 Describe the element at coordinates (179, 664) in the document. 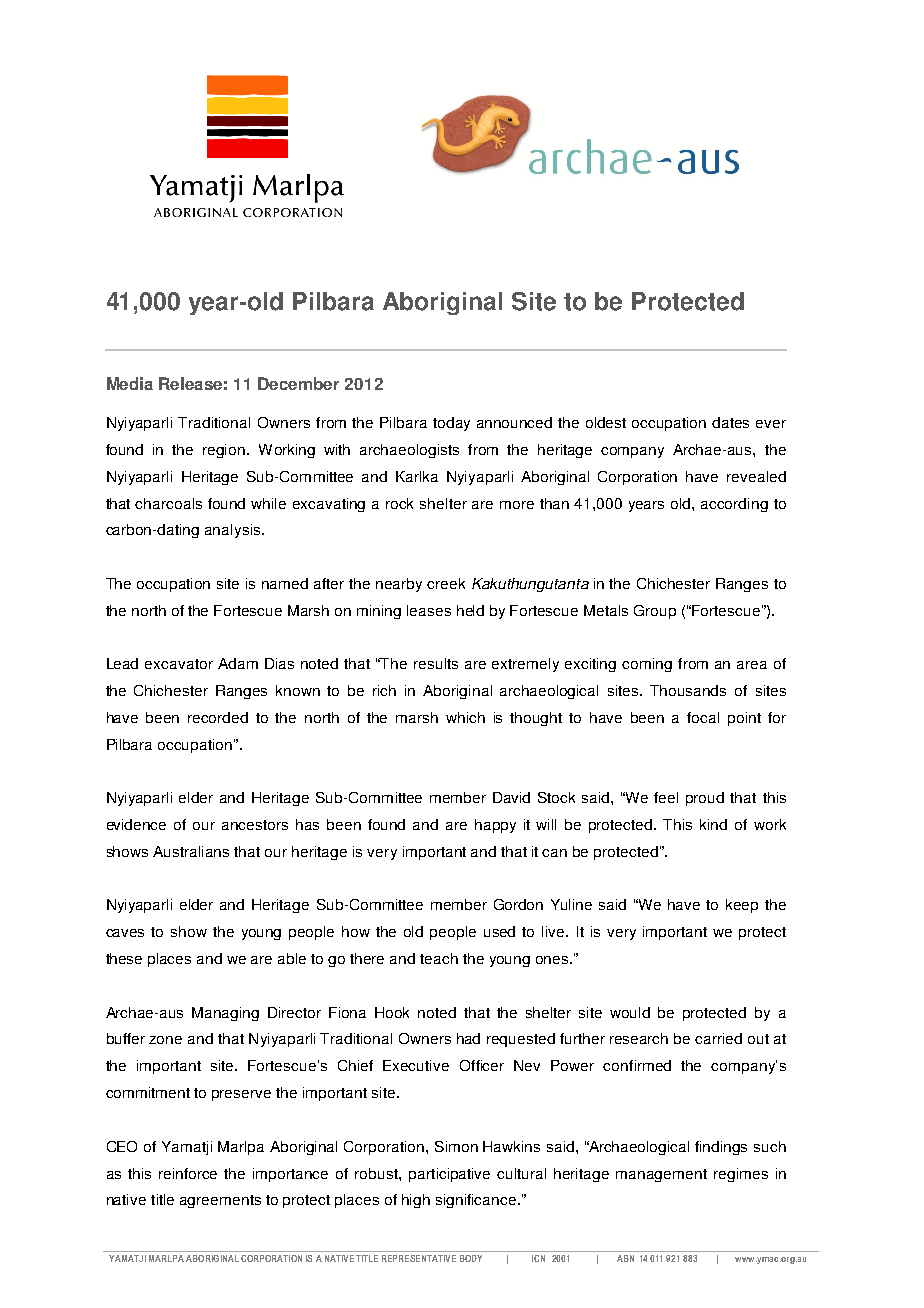

I see `excavator` at that location.
